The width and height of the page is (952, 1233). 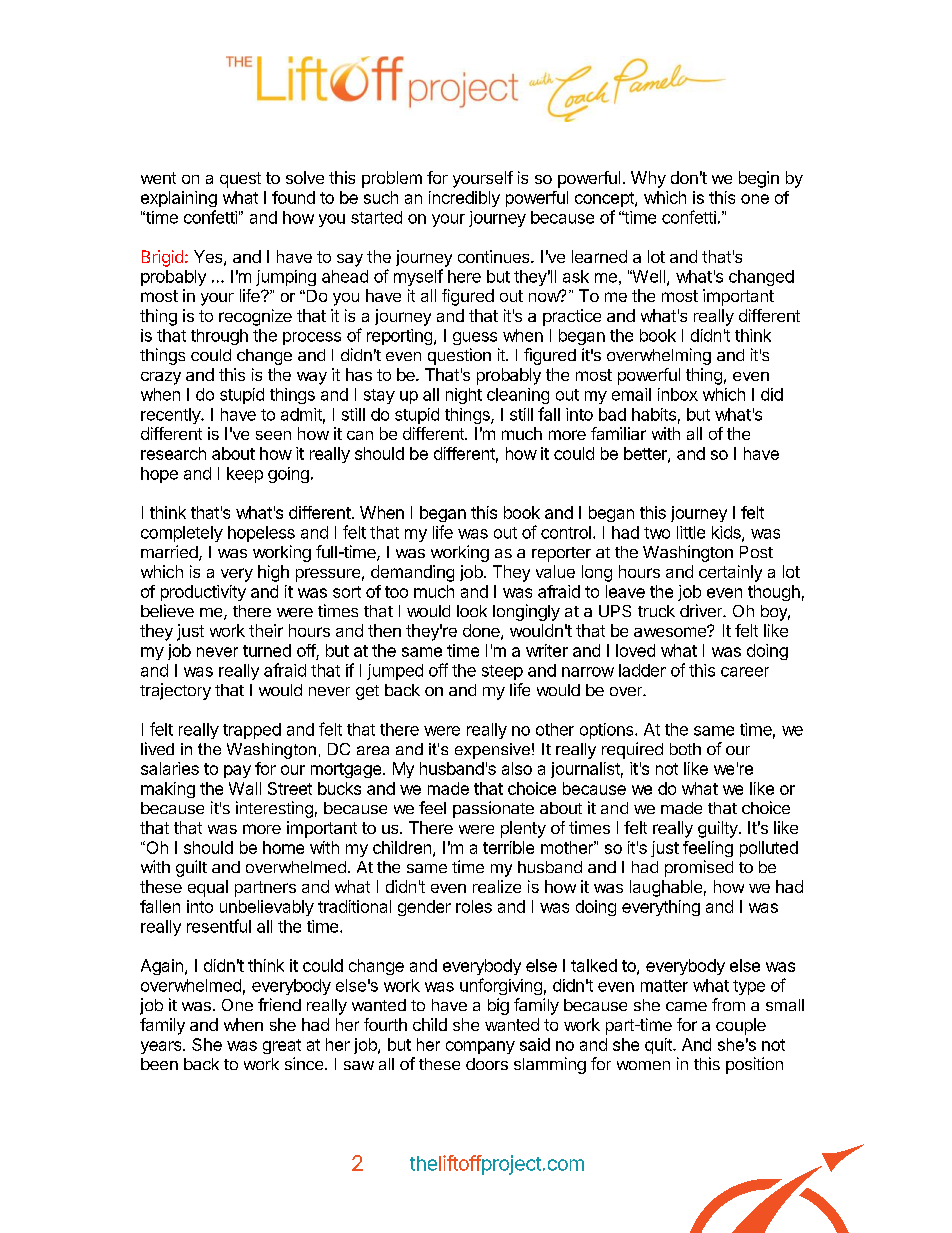 What do you see at coordinates (182, 534) in the page?
I see `completely` at bounding box center [182, 534].
